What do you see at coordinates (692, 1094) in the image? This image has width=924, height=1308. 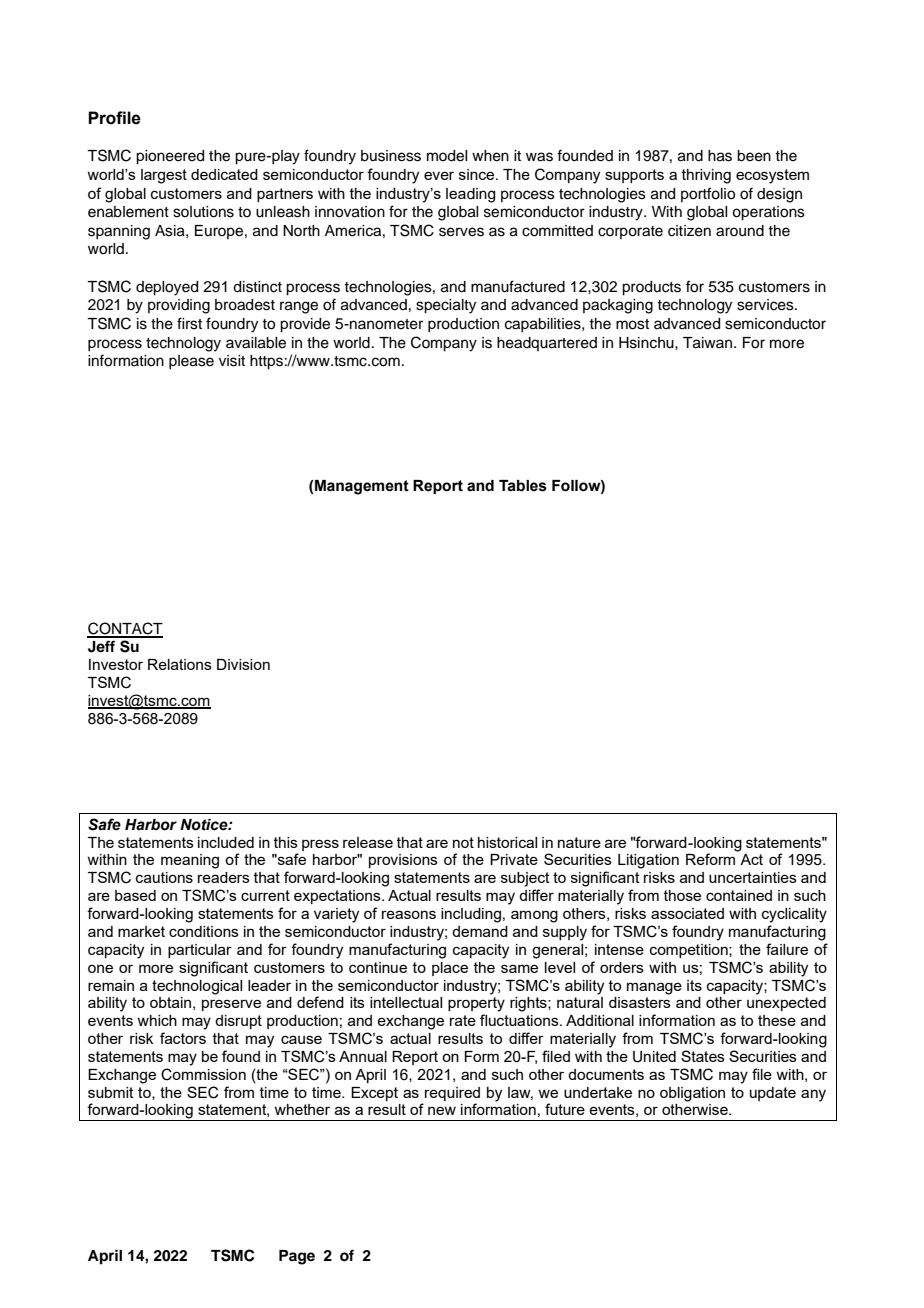 I see `obligation` at bounding box center [692, 1094].
